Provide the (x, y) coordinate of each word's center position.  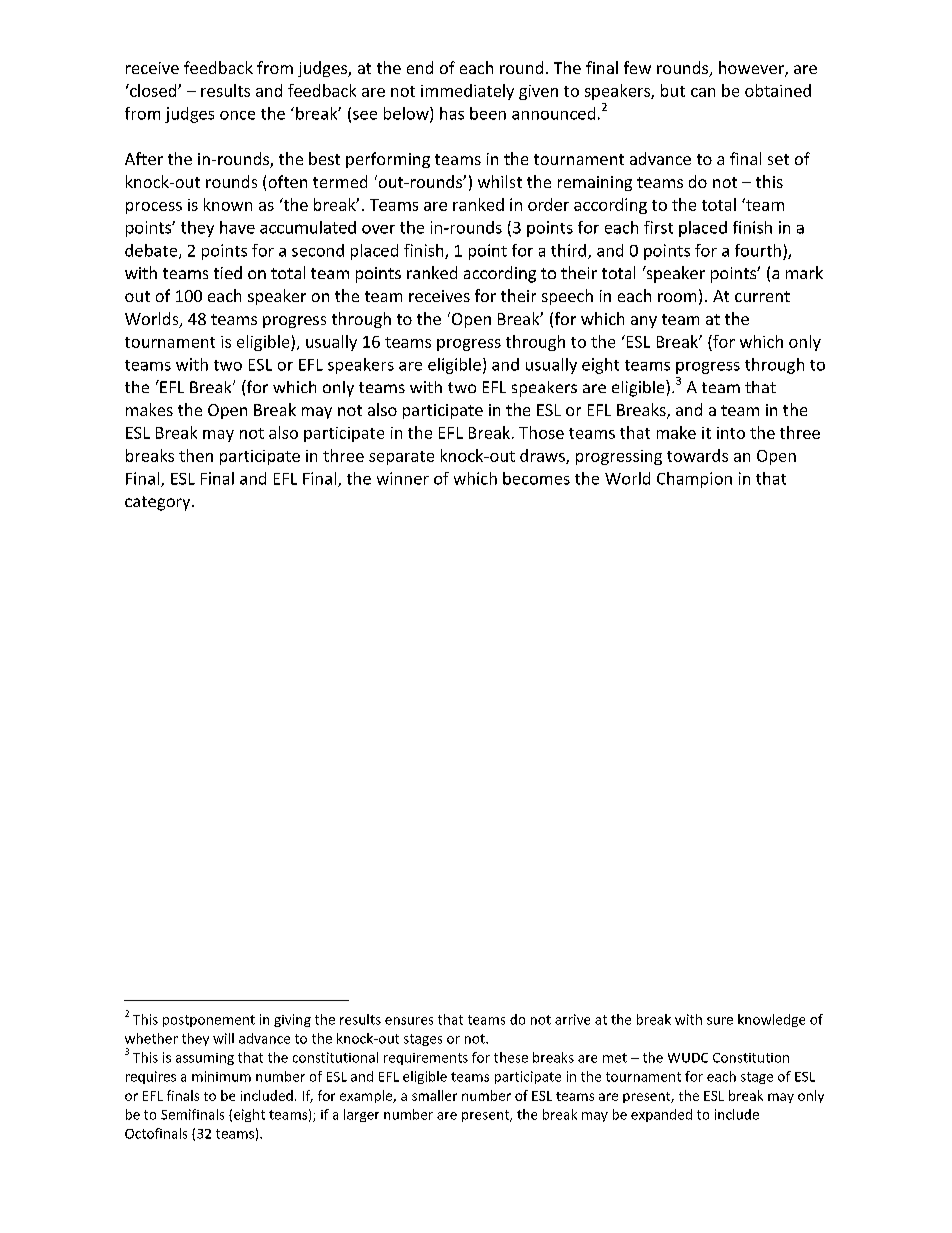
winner (403, 478)
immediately (467, 92)
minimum (221, 1076)
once (237, 115)
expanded (661, 1115)
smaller (434, 1095)
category (159, 503)
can (703, 92)
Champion (694, 480)
